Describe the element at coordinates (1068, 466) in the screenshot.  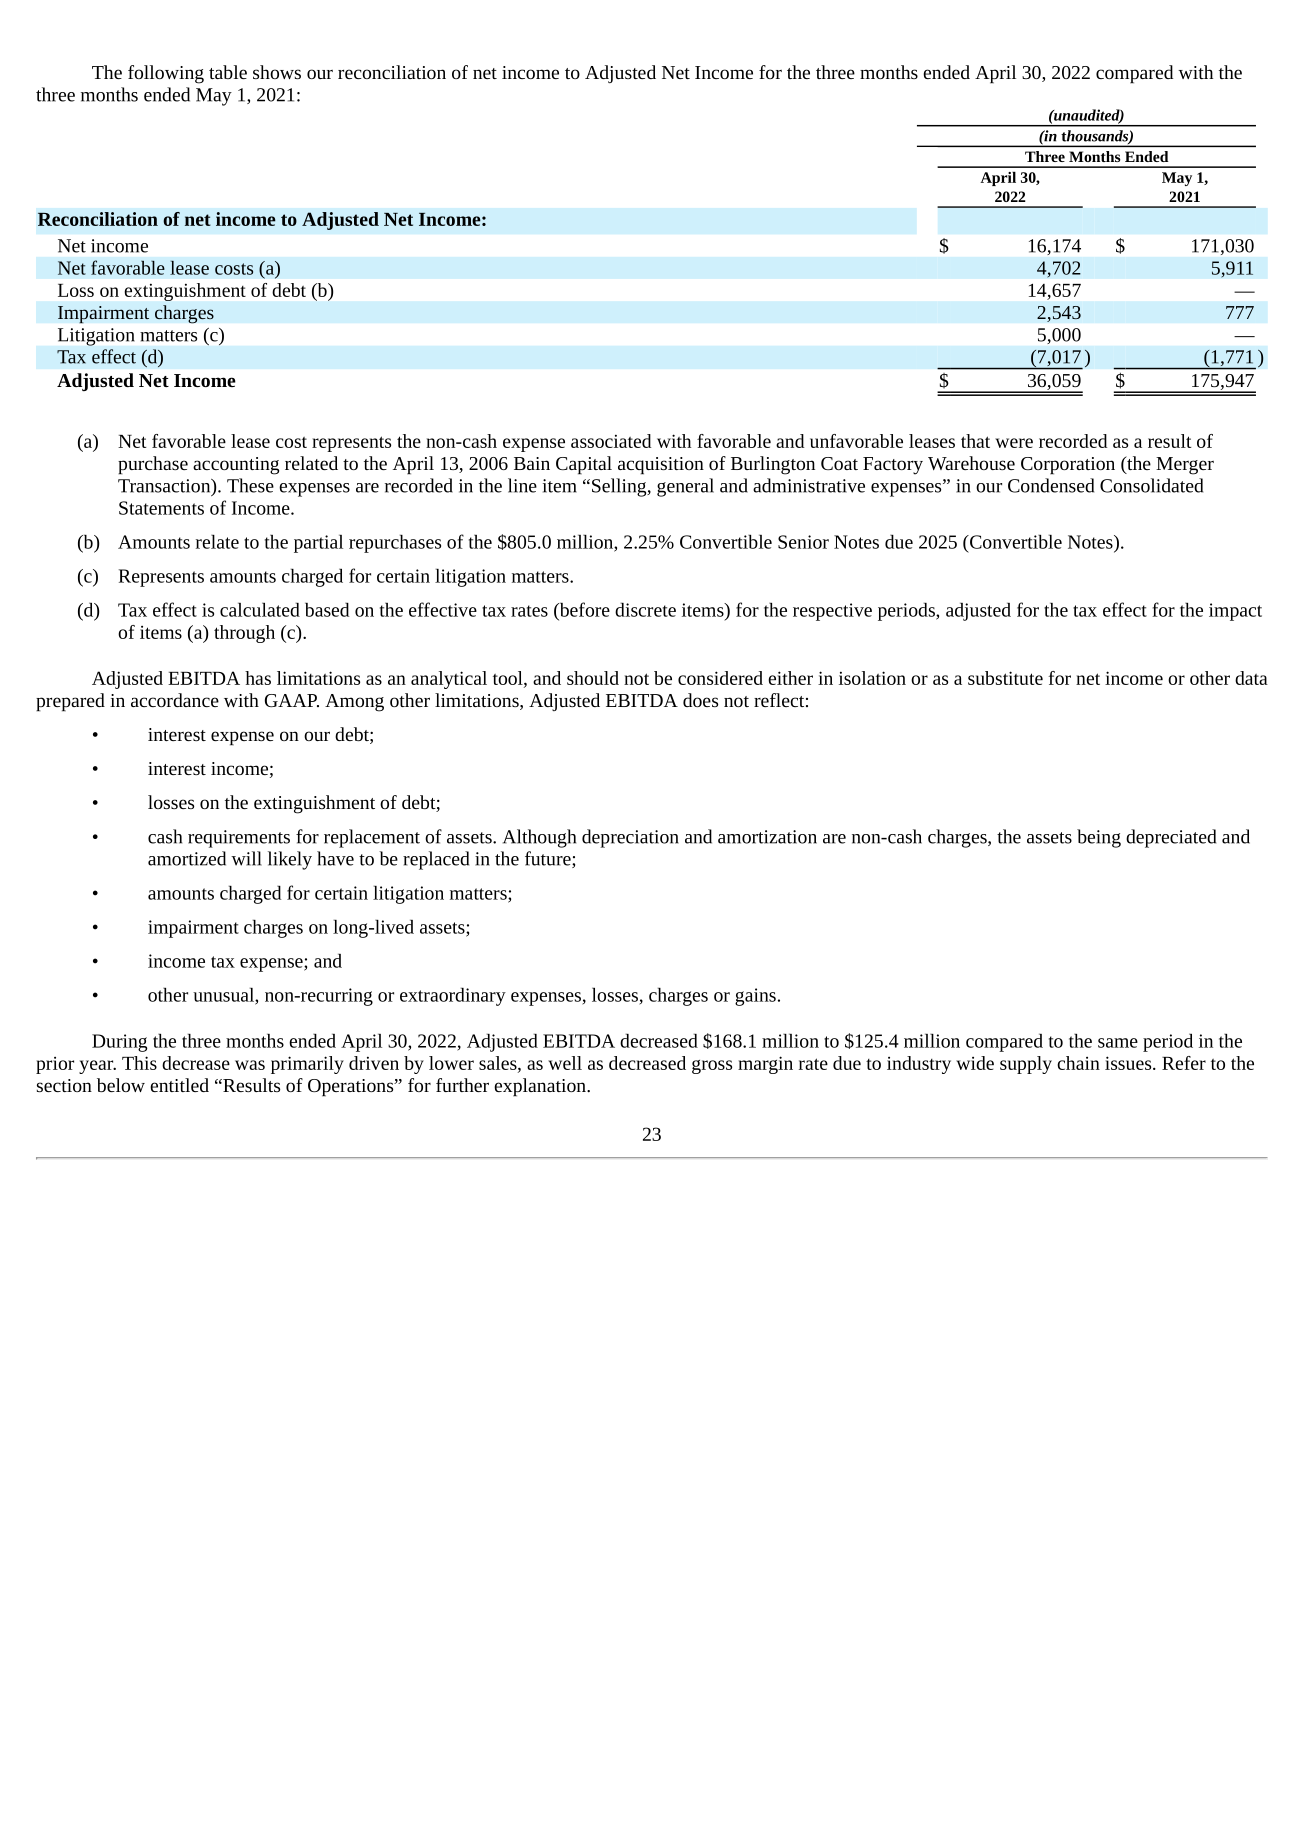
I see `Corporation` at that location.
